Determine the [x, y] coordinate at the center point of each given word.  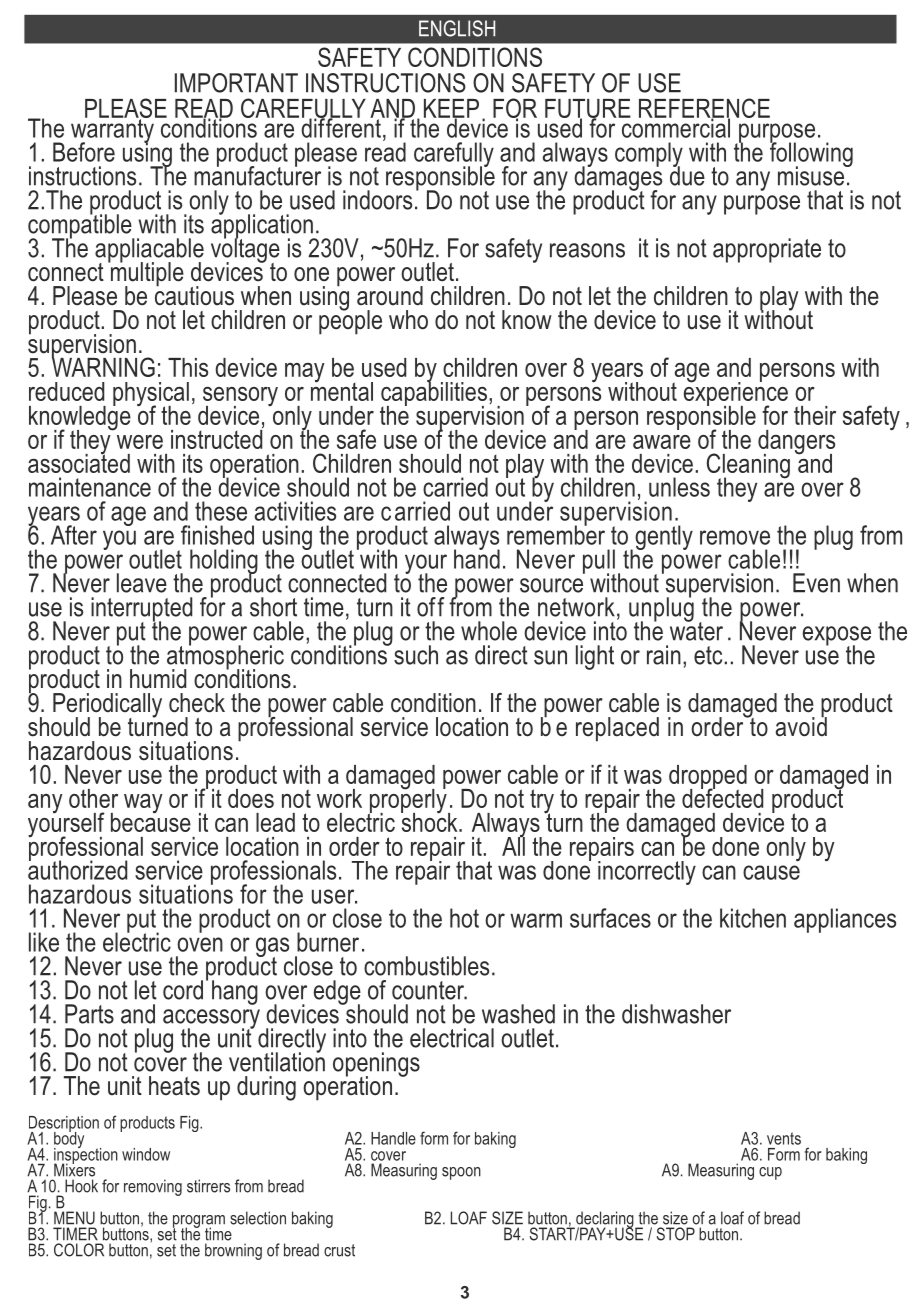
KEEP [451, 109]
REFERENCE [704, 109]
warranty [113, 130]
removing [153, 1187]
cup [770, 1173]
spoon [461, 1173]
